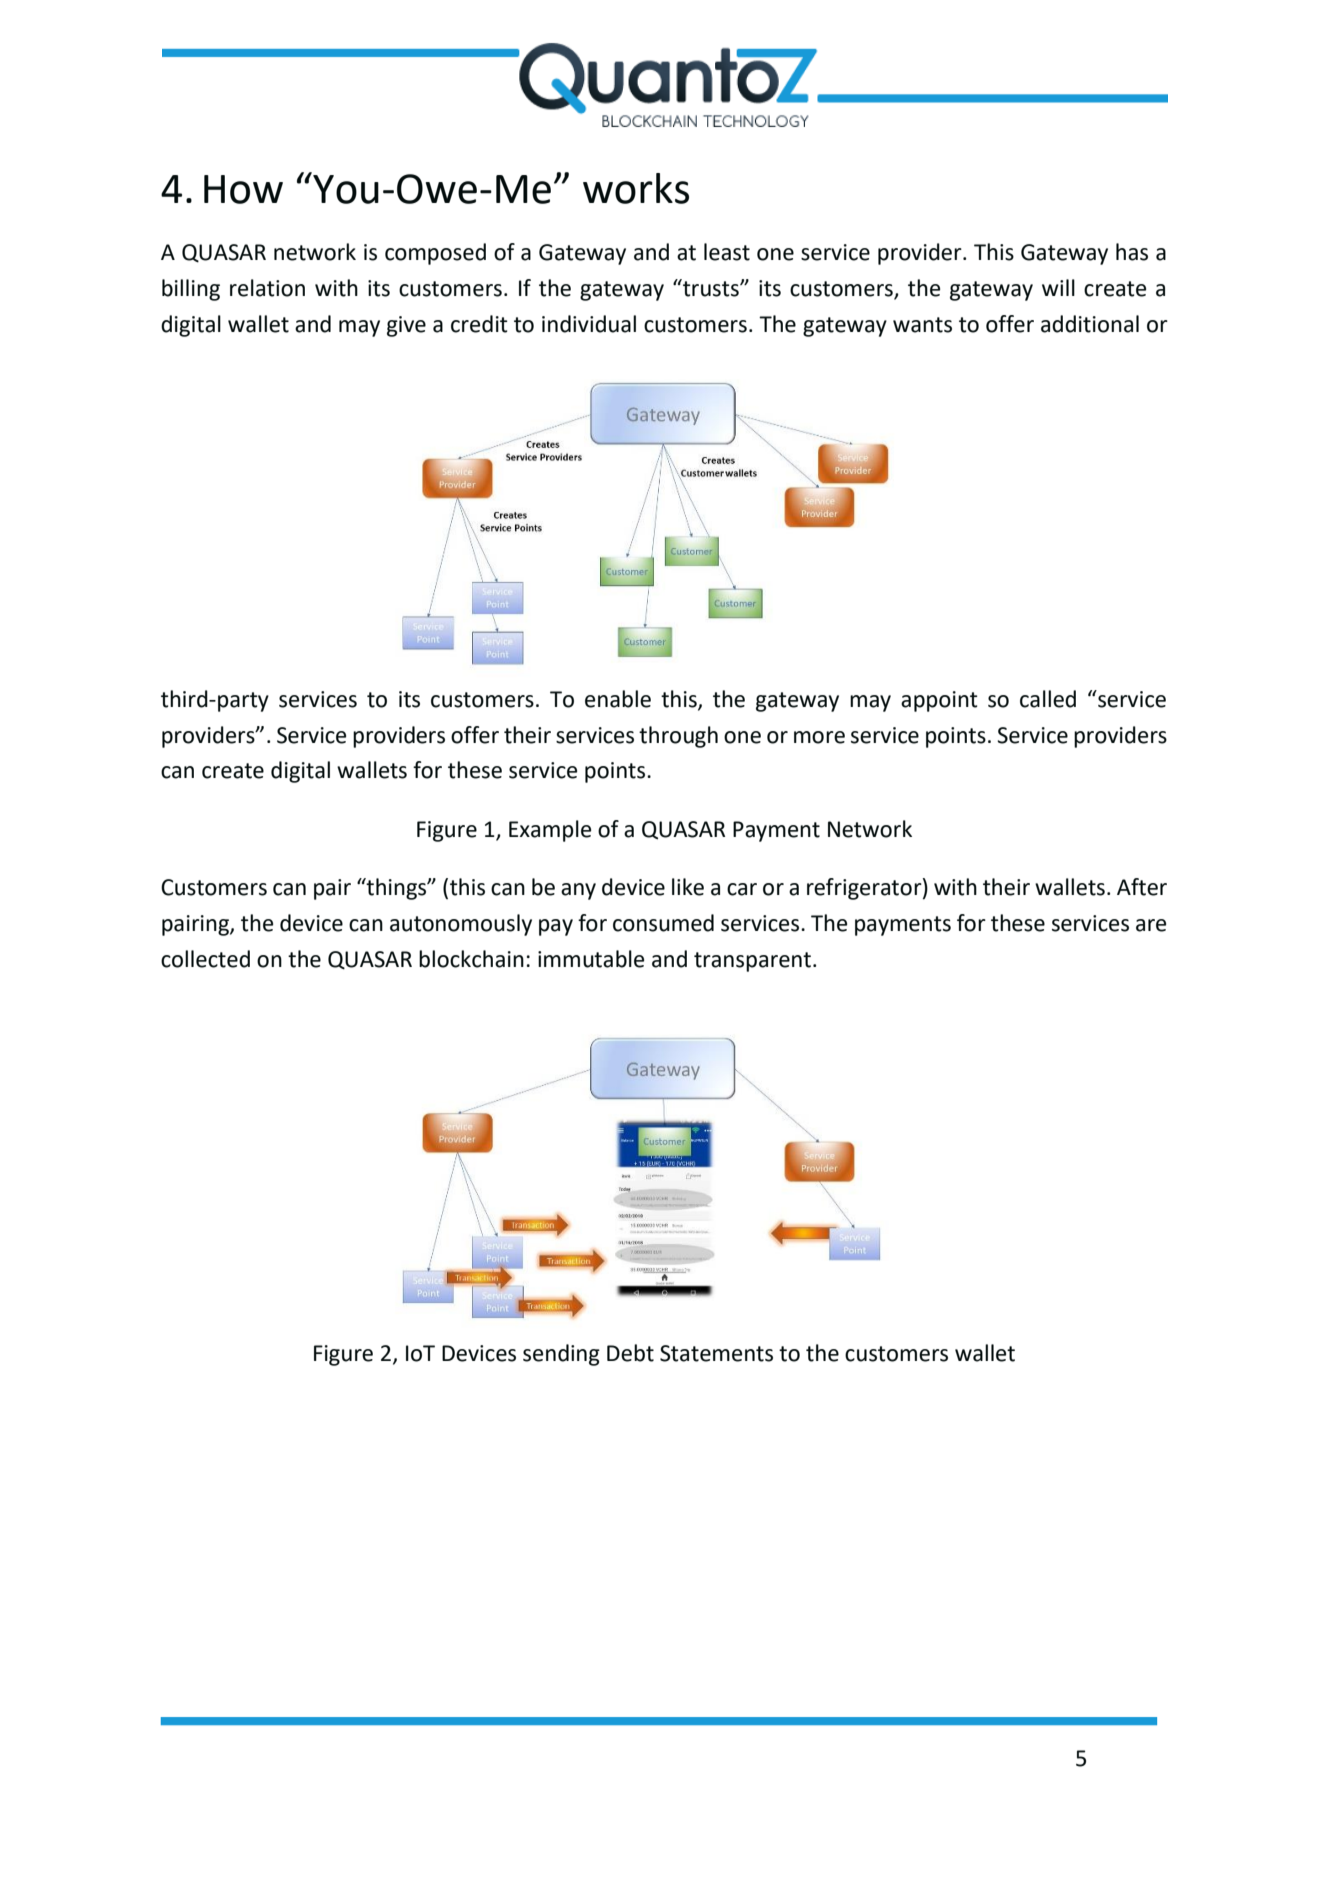 The image size is (1328, 1880). Describe the element at coordinates (550, 831) in the screenshot. I see `Example` at that location.
